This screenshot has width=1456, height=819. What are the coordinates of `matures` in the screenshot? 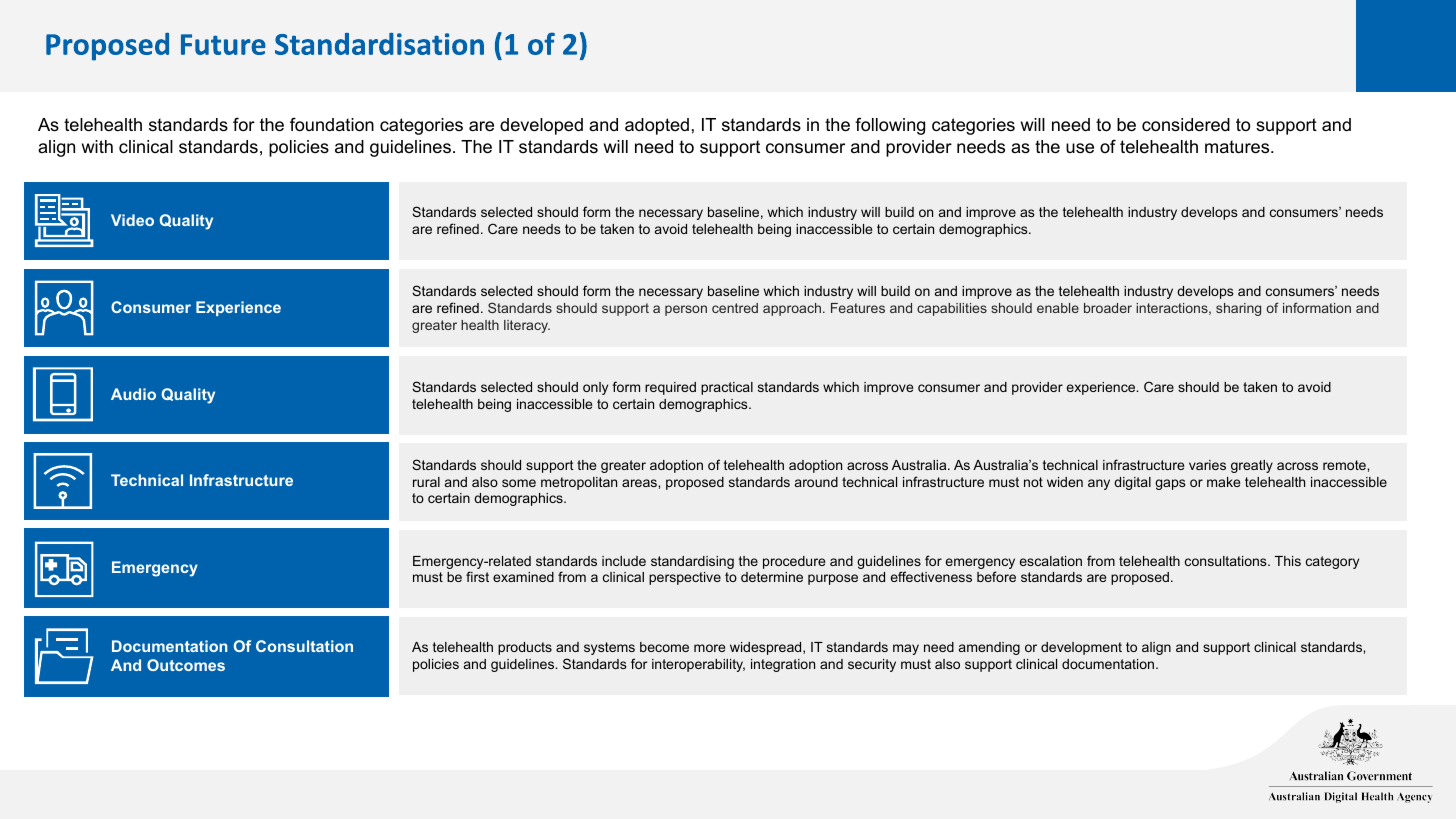 It's located at (1238, 147).
